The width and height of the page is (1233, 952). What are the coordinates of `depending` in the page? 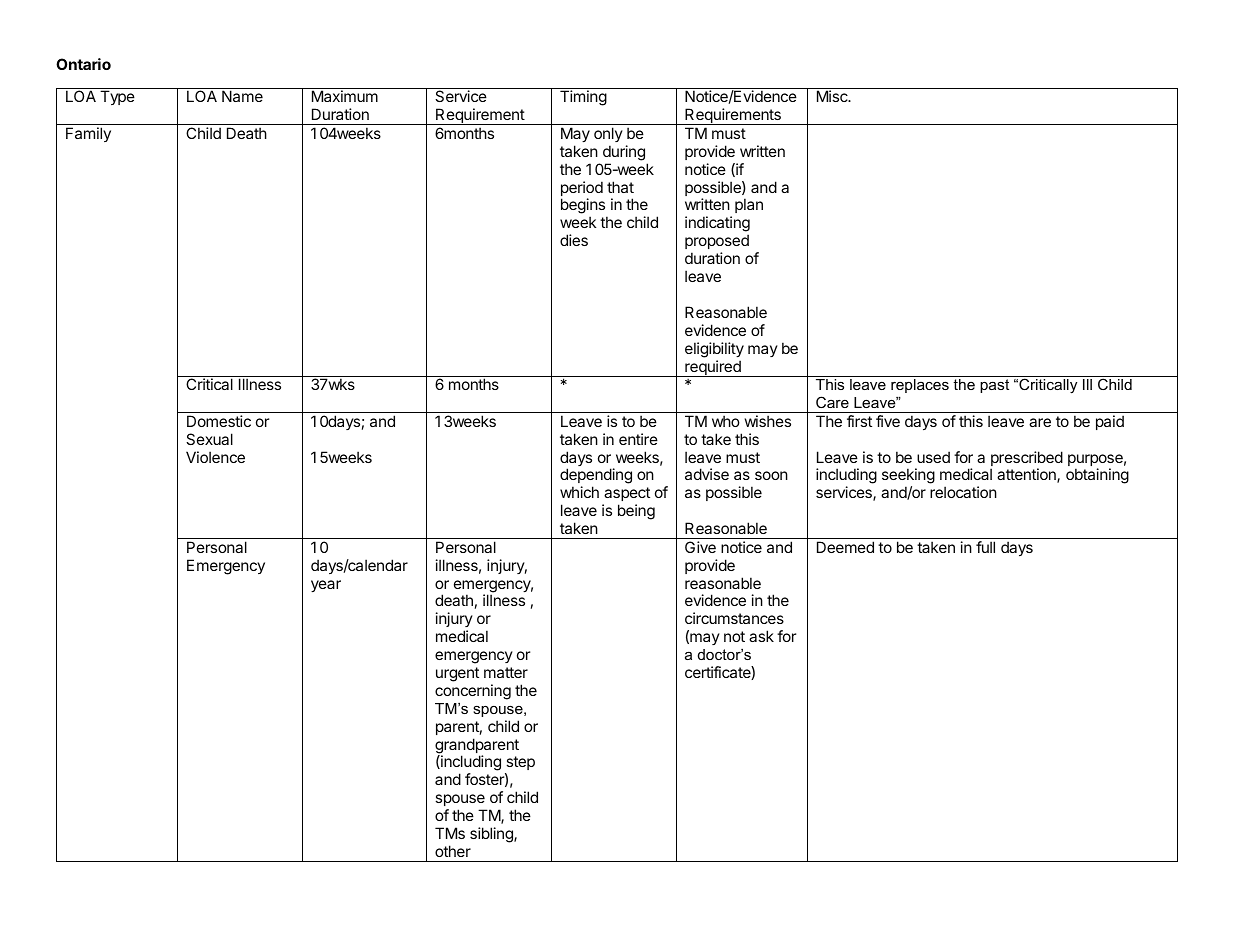 It's located at (596, 477).
